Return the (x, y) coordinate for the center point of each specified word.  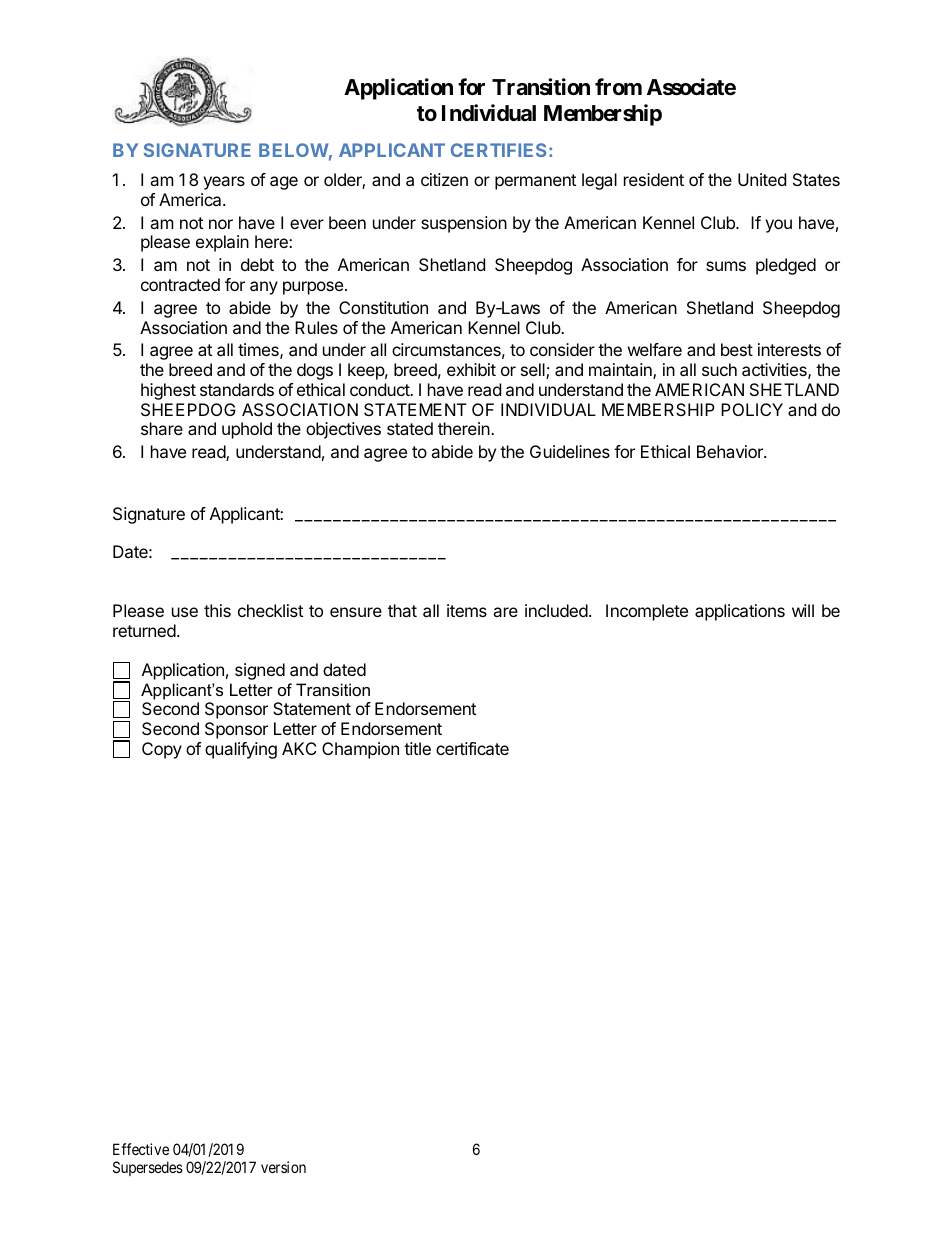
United (762, 179)
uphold (247, 430)
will (803, 610)
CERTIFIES (498, 150)
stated (410, 428)
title (417, 748)
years (224, 183)
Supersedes (148, 1168)
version (283, 1167)
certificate (472, 748)
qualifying (241, 750)
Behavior (731, 451)
